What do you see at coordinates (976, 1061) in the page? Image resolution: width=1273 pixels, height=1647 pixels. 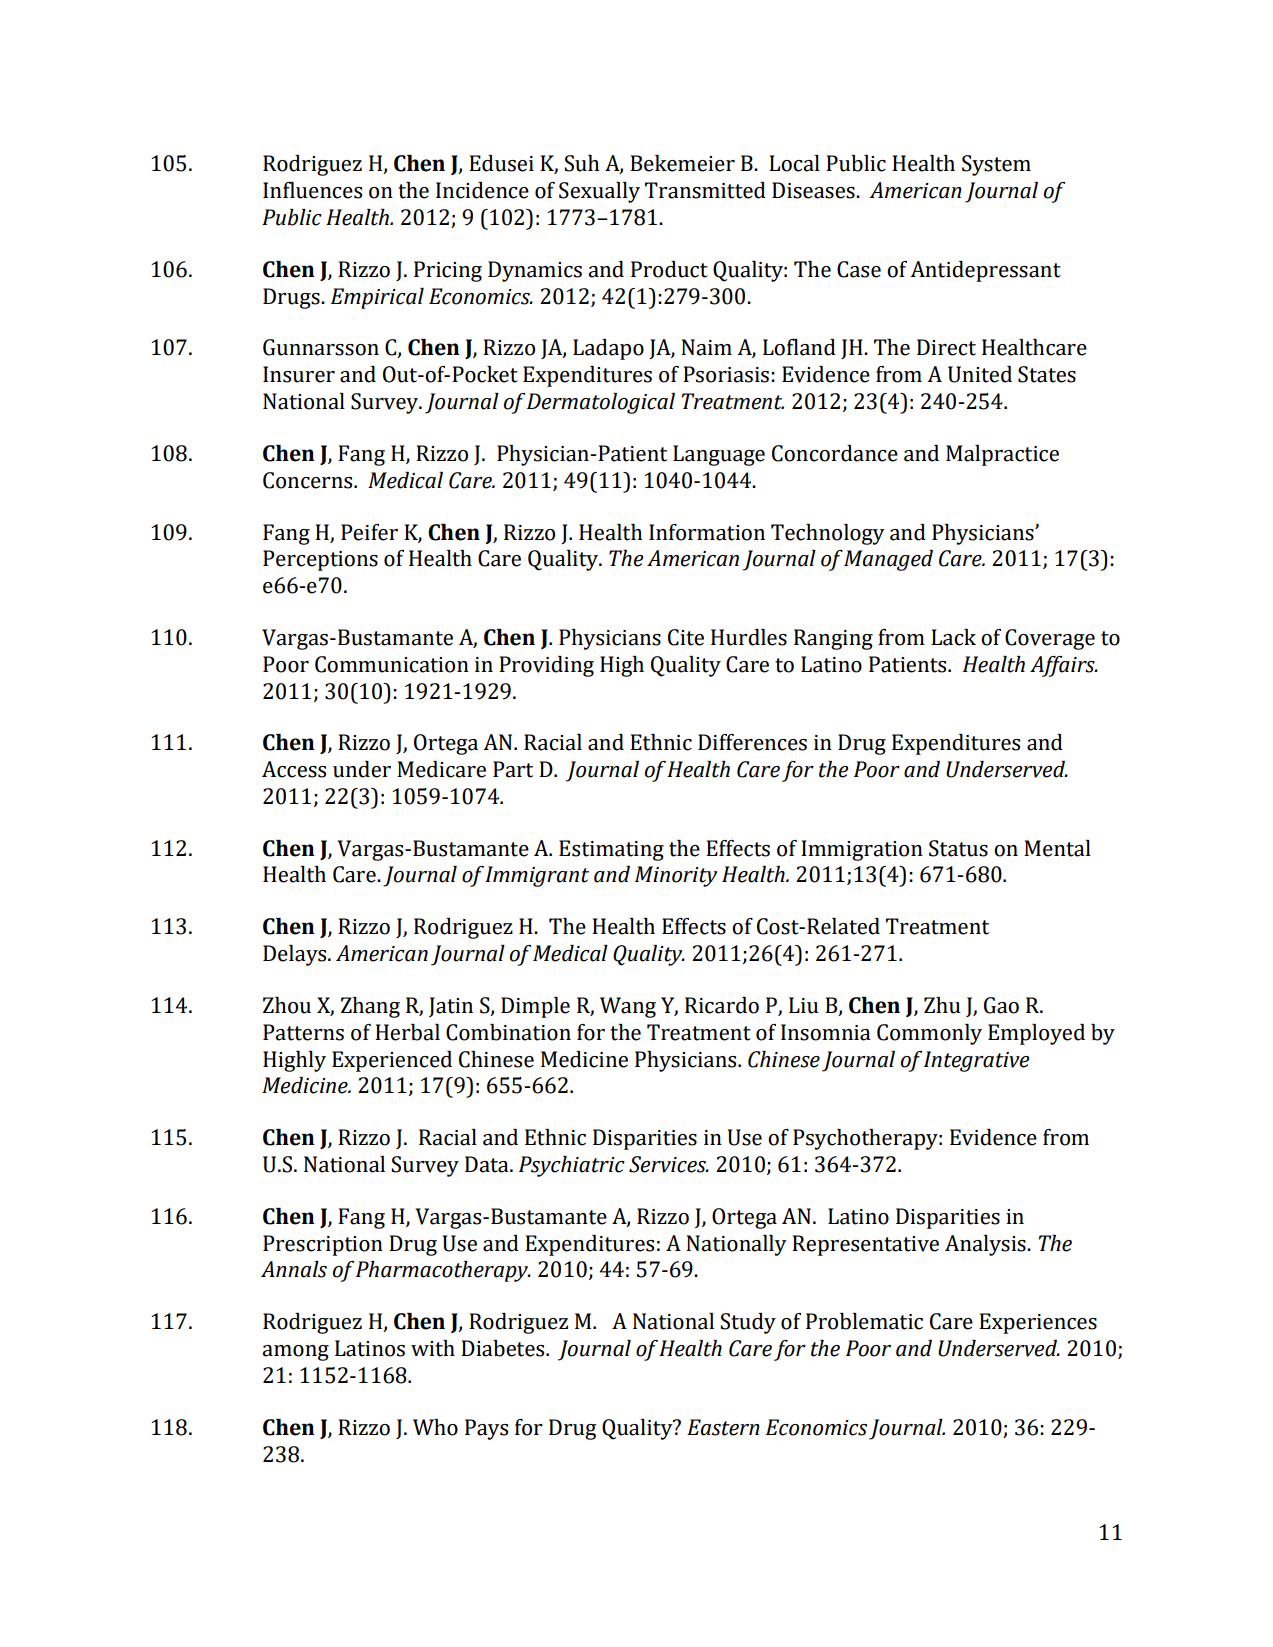 I see `Integrative` at bounding box center [976, 1061].
